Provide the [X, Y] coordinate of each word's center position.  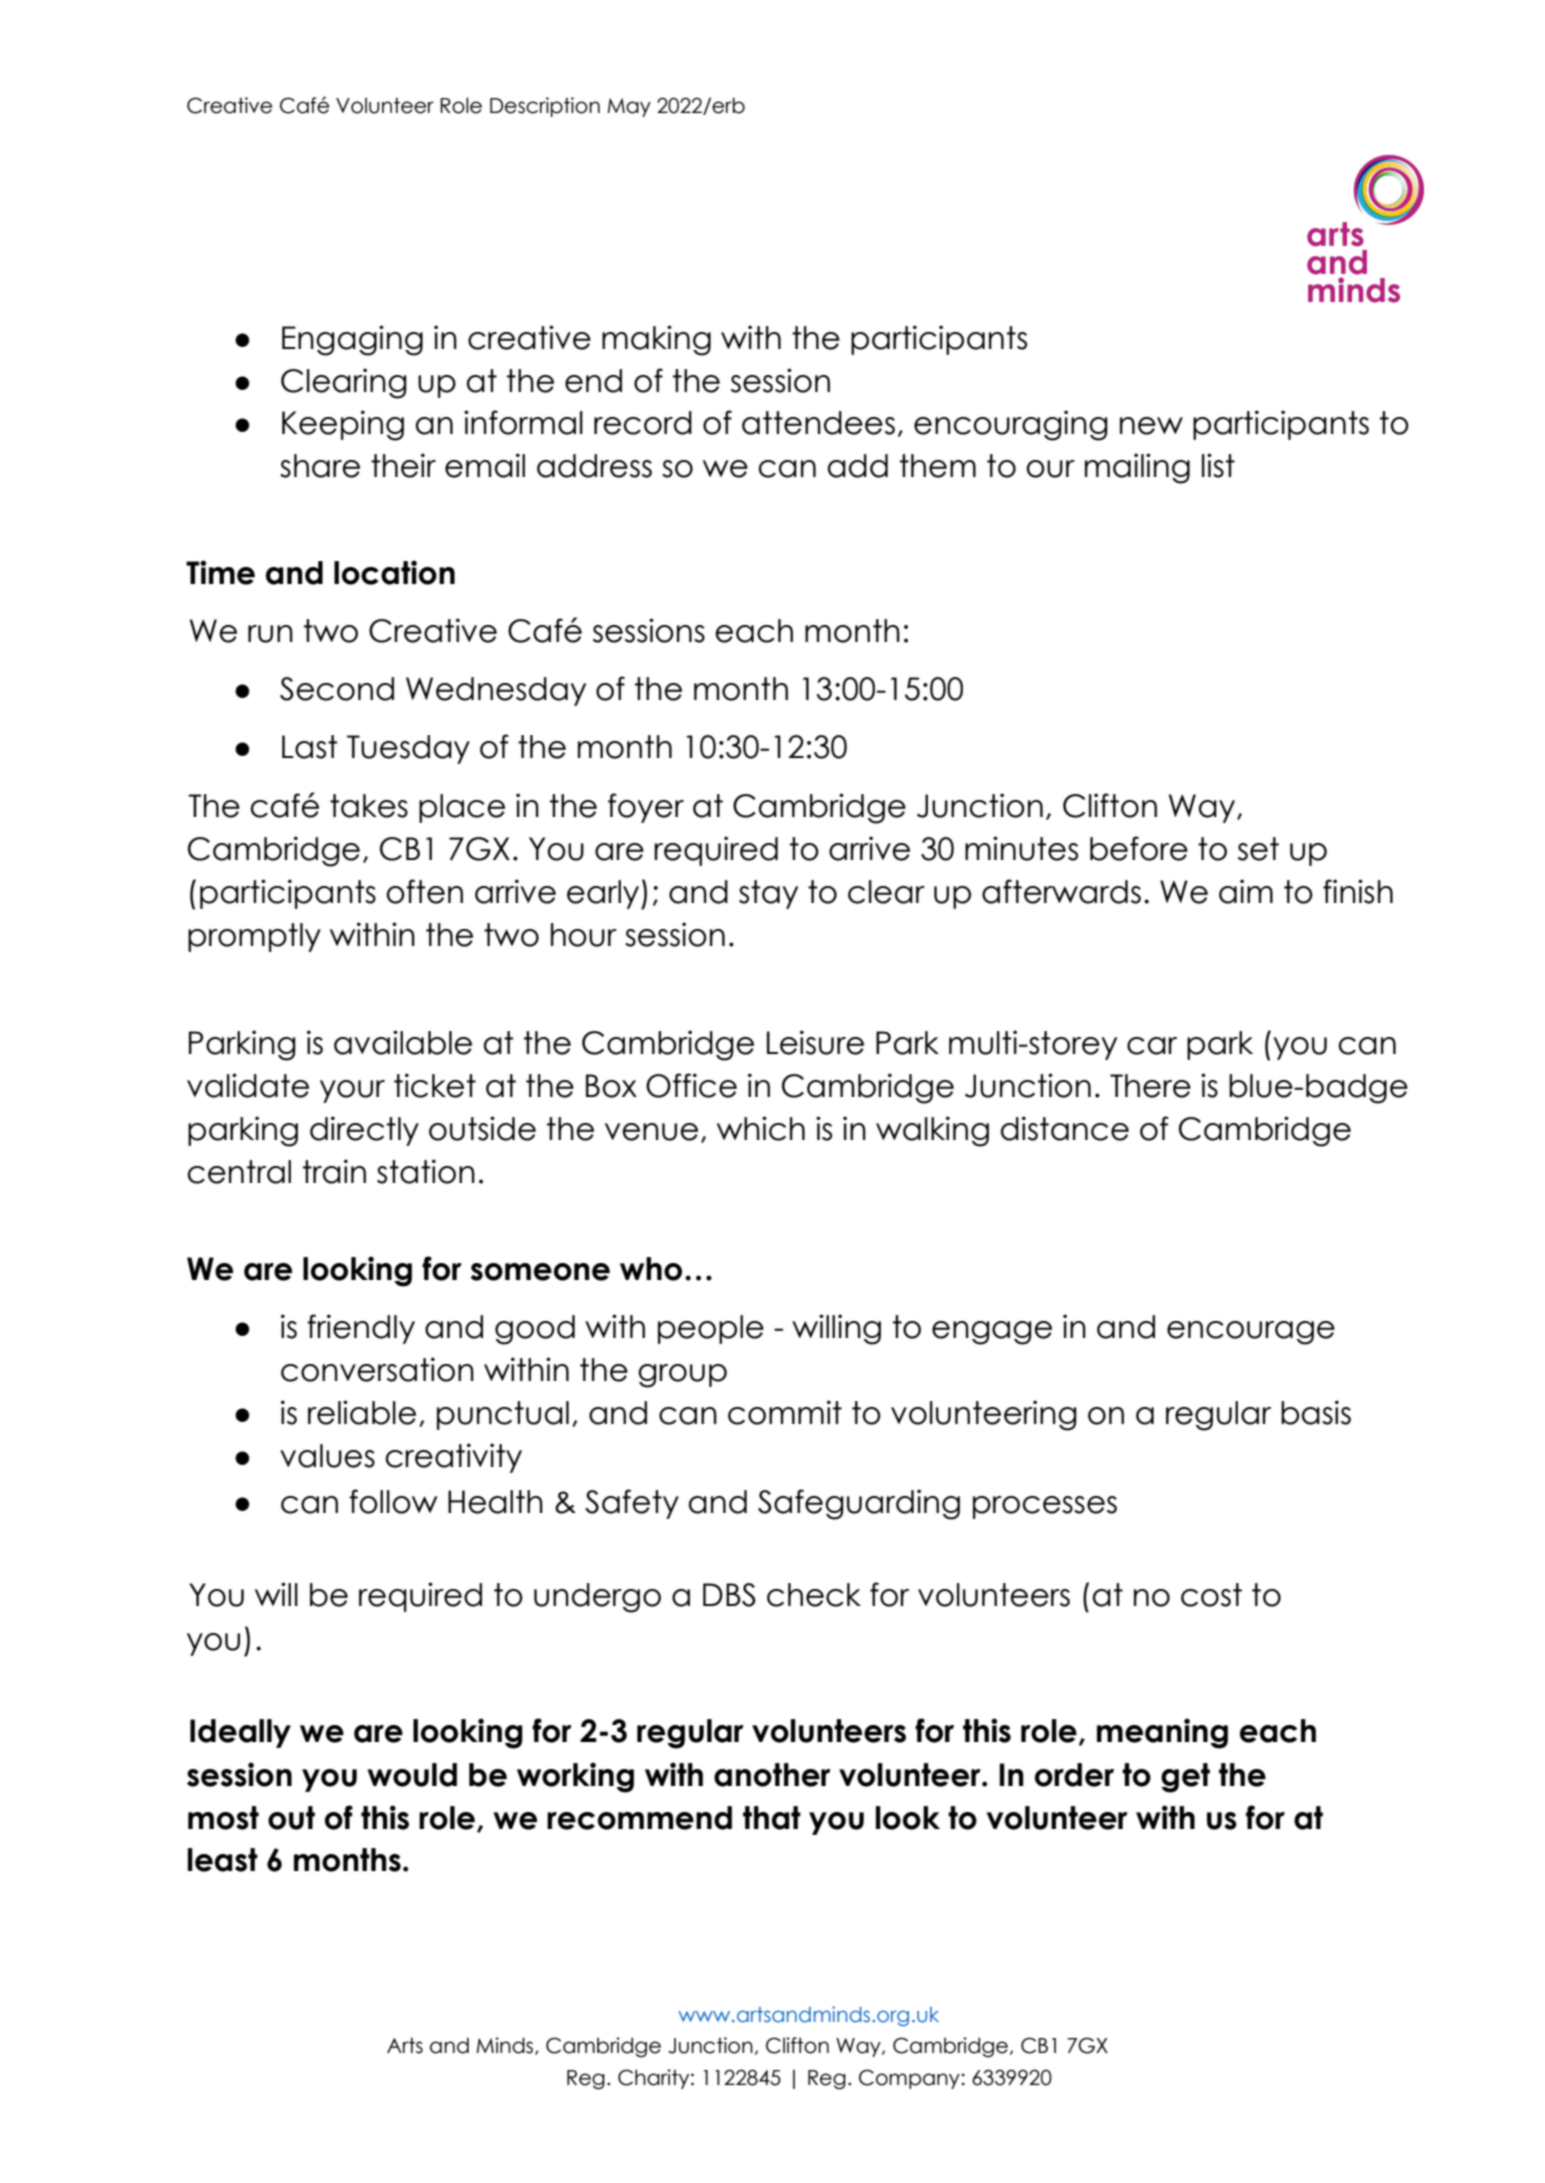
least [223, 1860]
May [629, 107]
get [1185, 1778]
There [1150, 1086]
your [352, 1091]
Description [545, 107]
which [761, 1128]
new [1151, 426]
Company [909, 2079]
